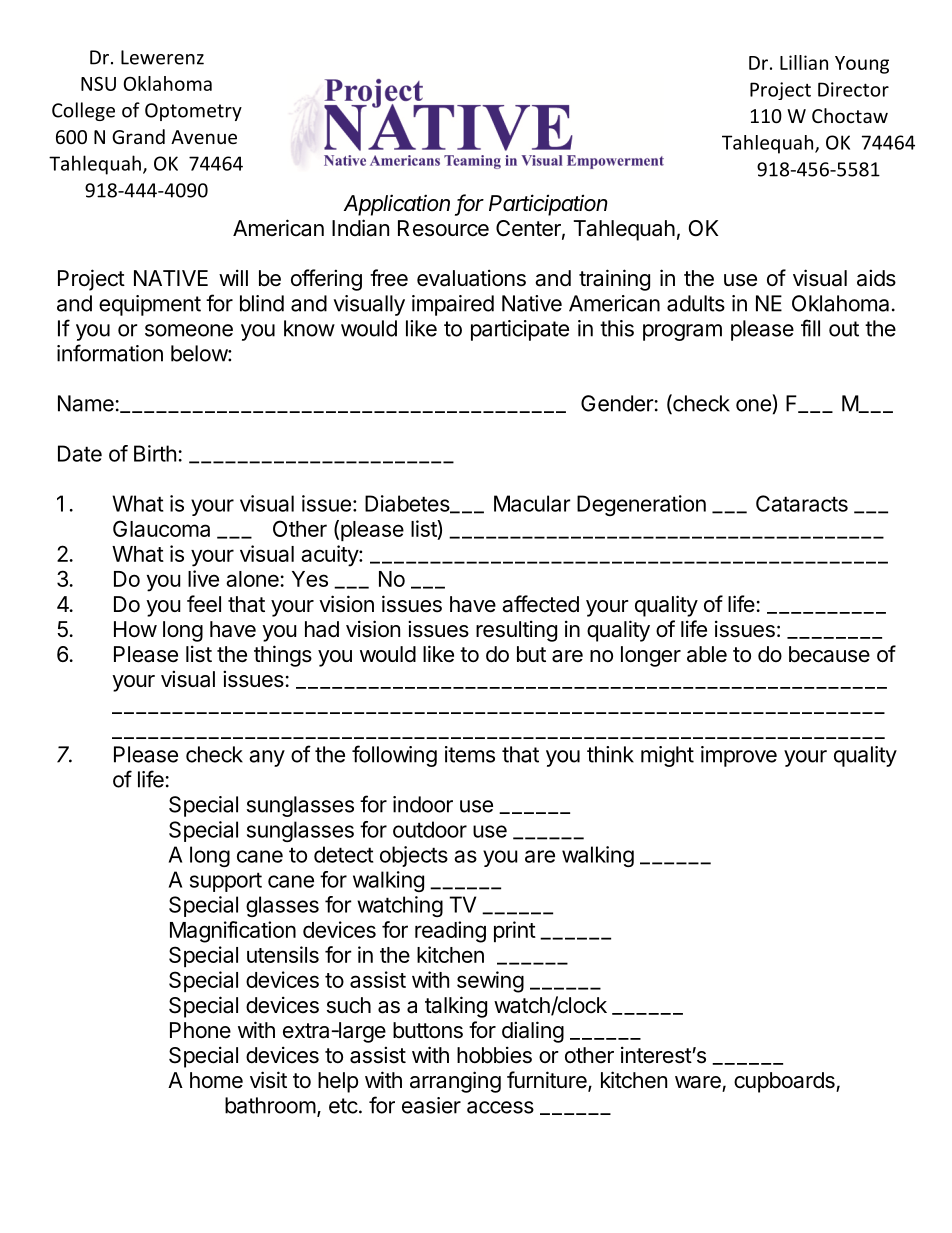 This screenshot has width=952, height=1233. Describe the element at coordinates (267, 758) in the screenshot. I see `any` at that location.
